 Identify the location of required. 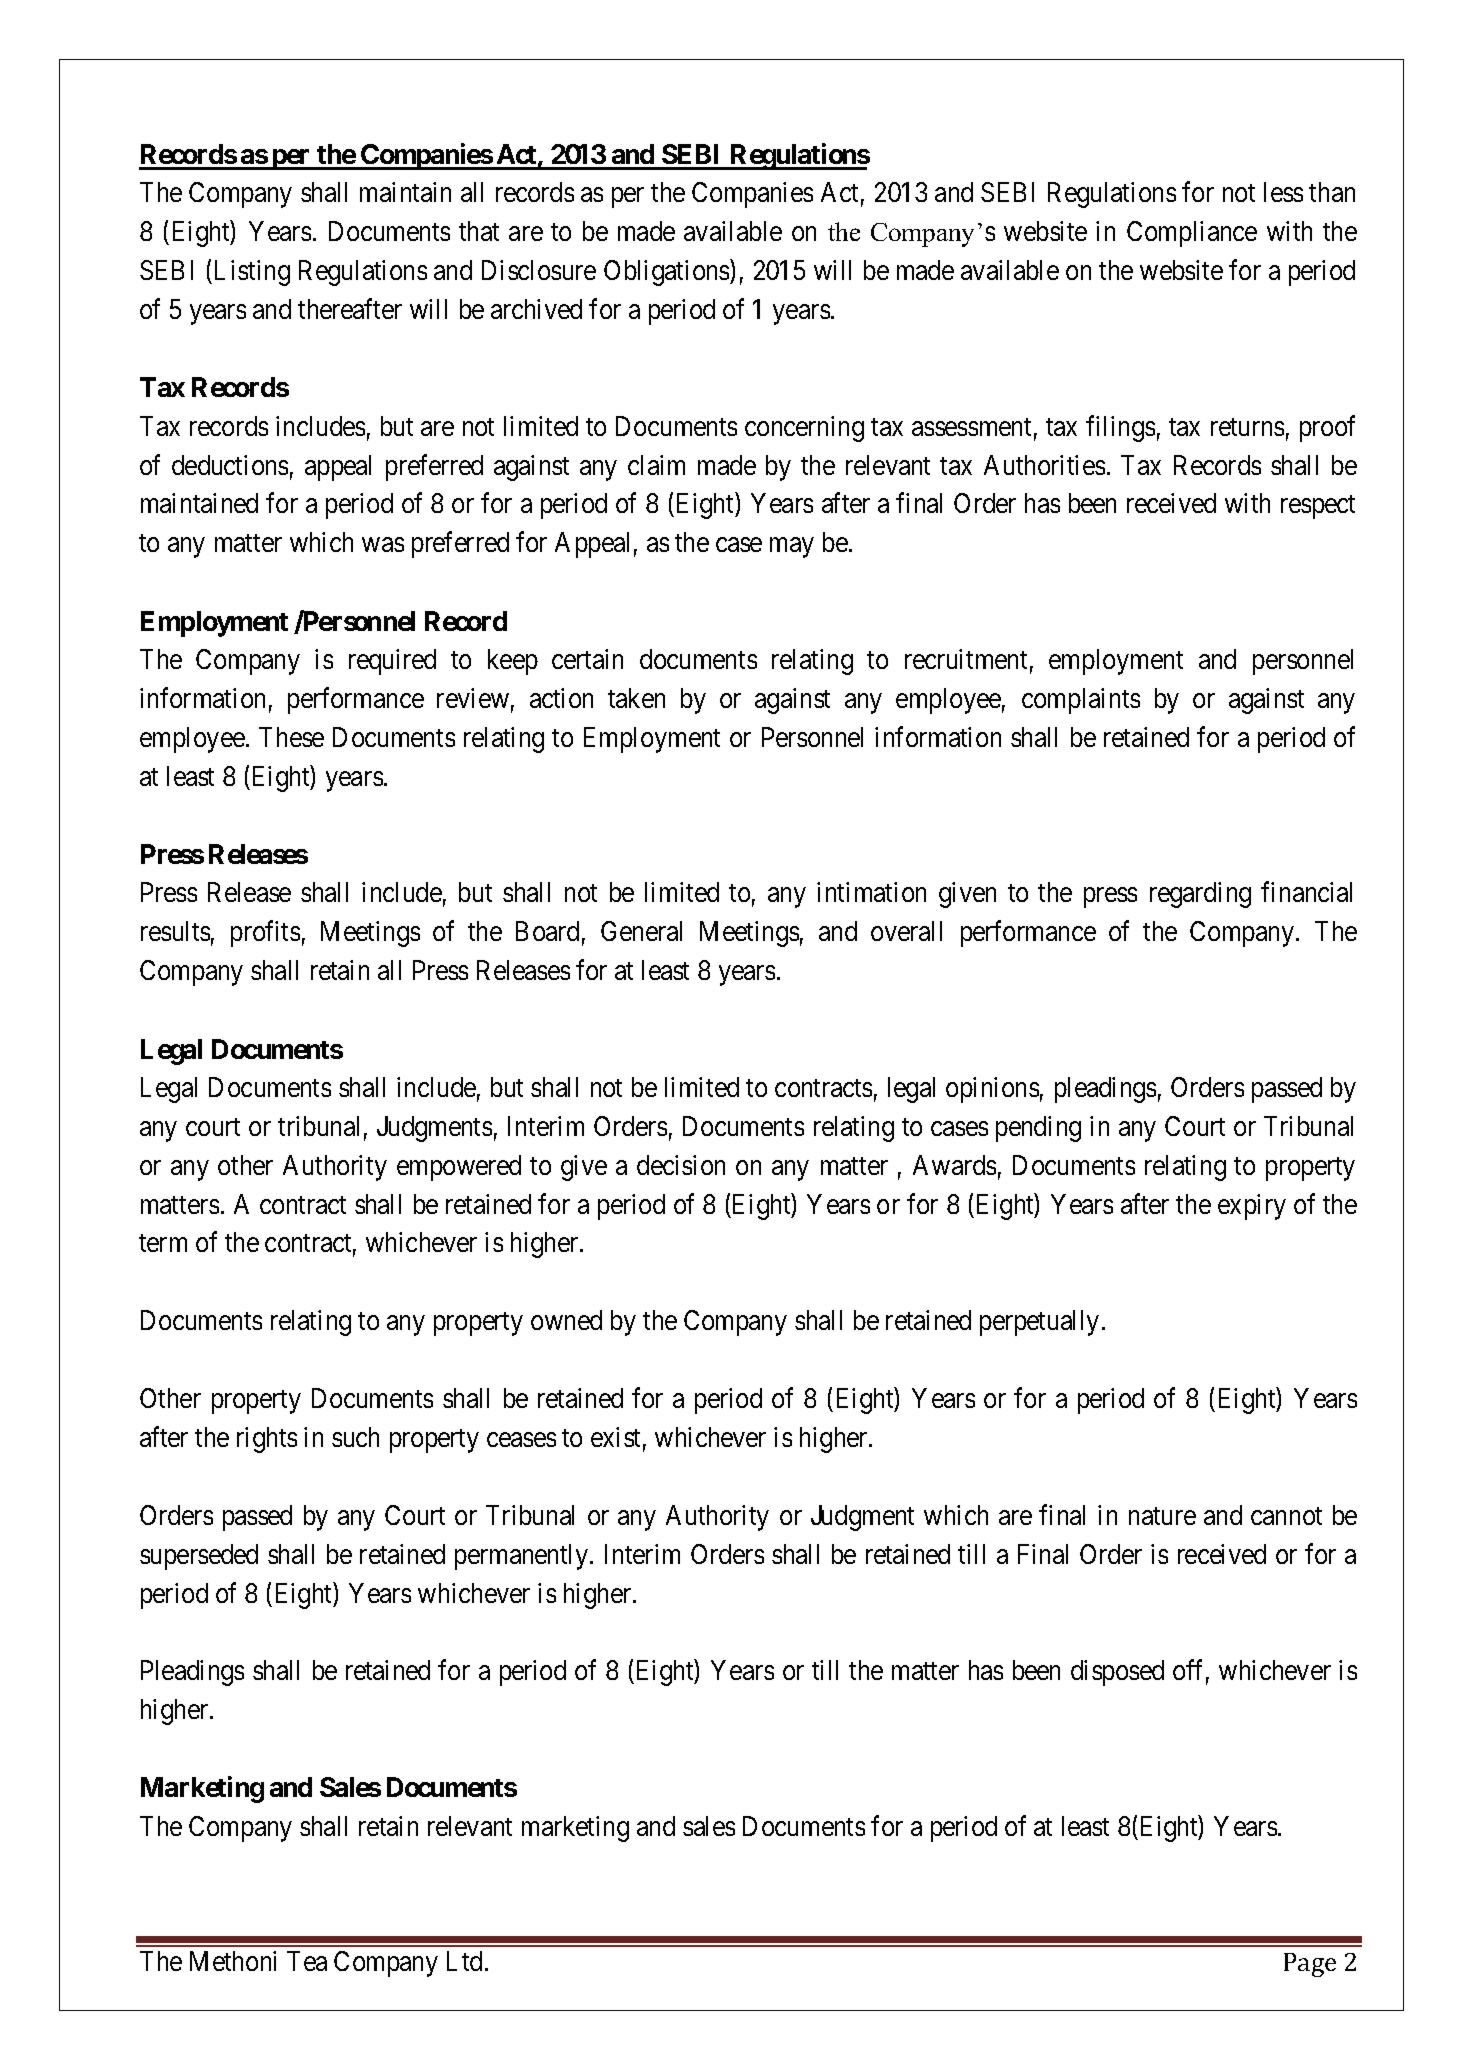
(392, 662).
